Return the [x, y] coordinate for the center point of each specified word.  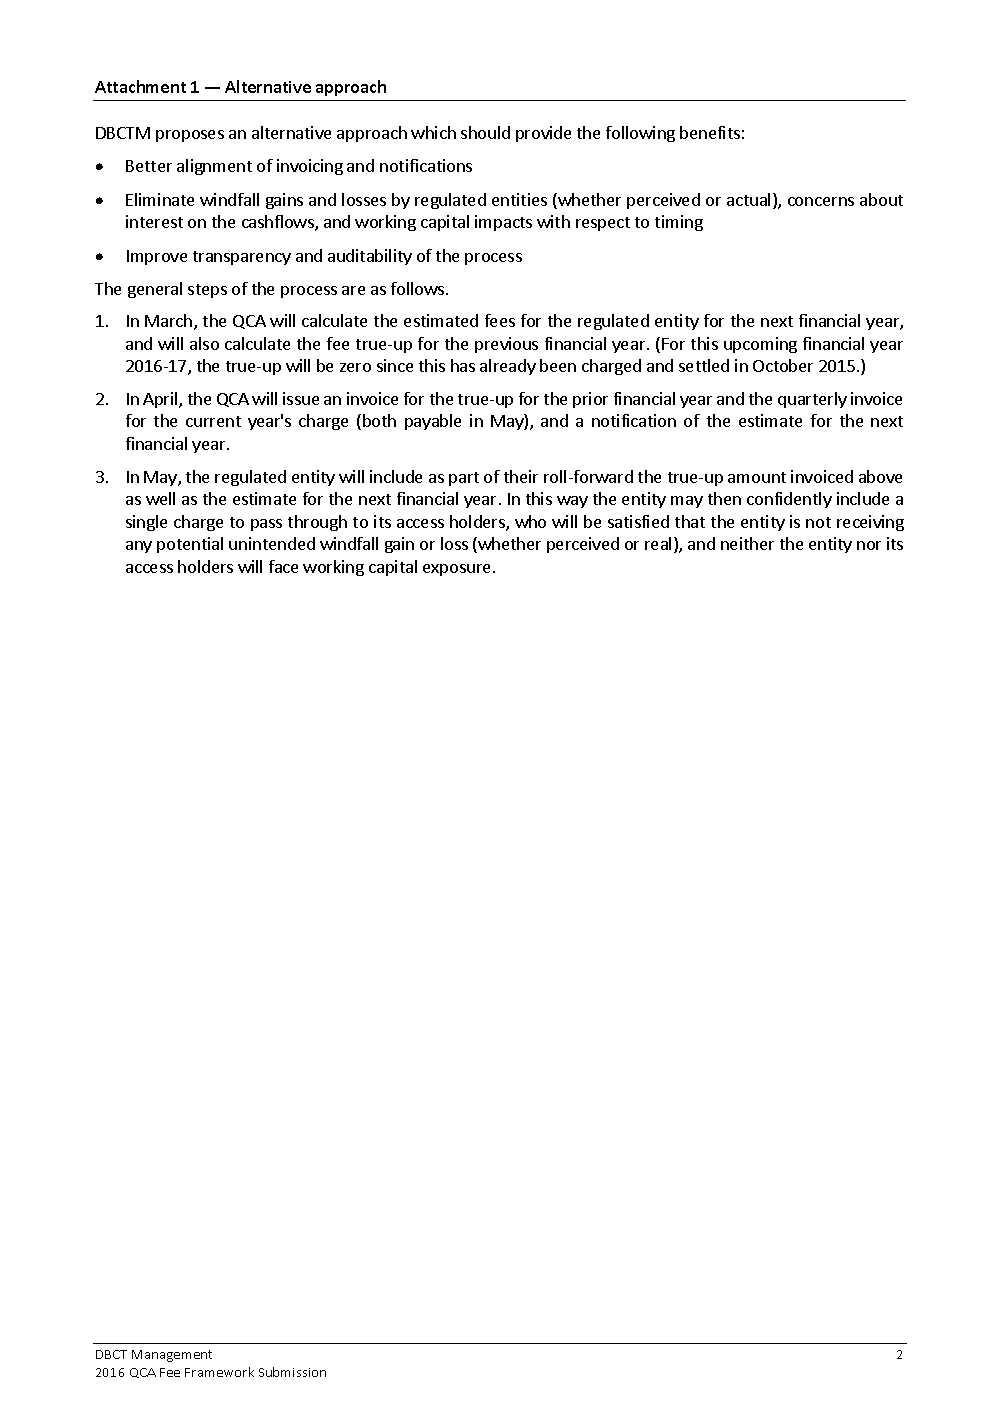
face [283, 566]
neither [747, 543]
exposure [456, 570]
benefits [710, 132]
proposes [190, 136]
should [485, 132]
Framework [219, 1372]
